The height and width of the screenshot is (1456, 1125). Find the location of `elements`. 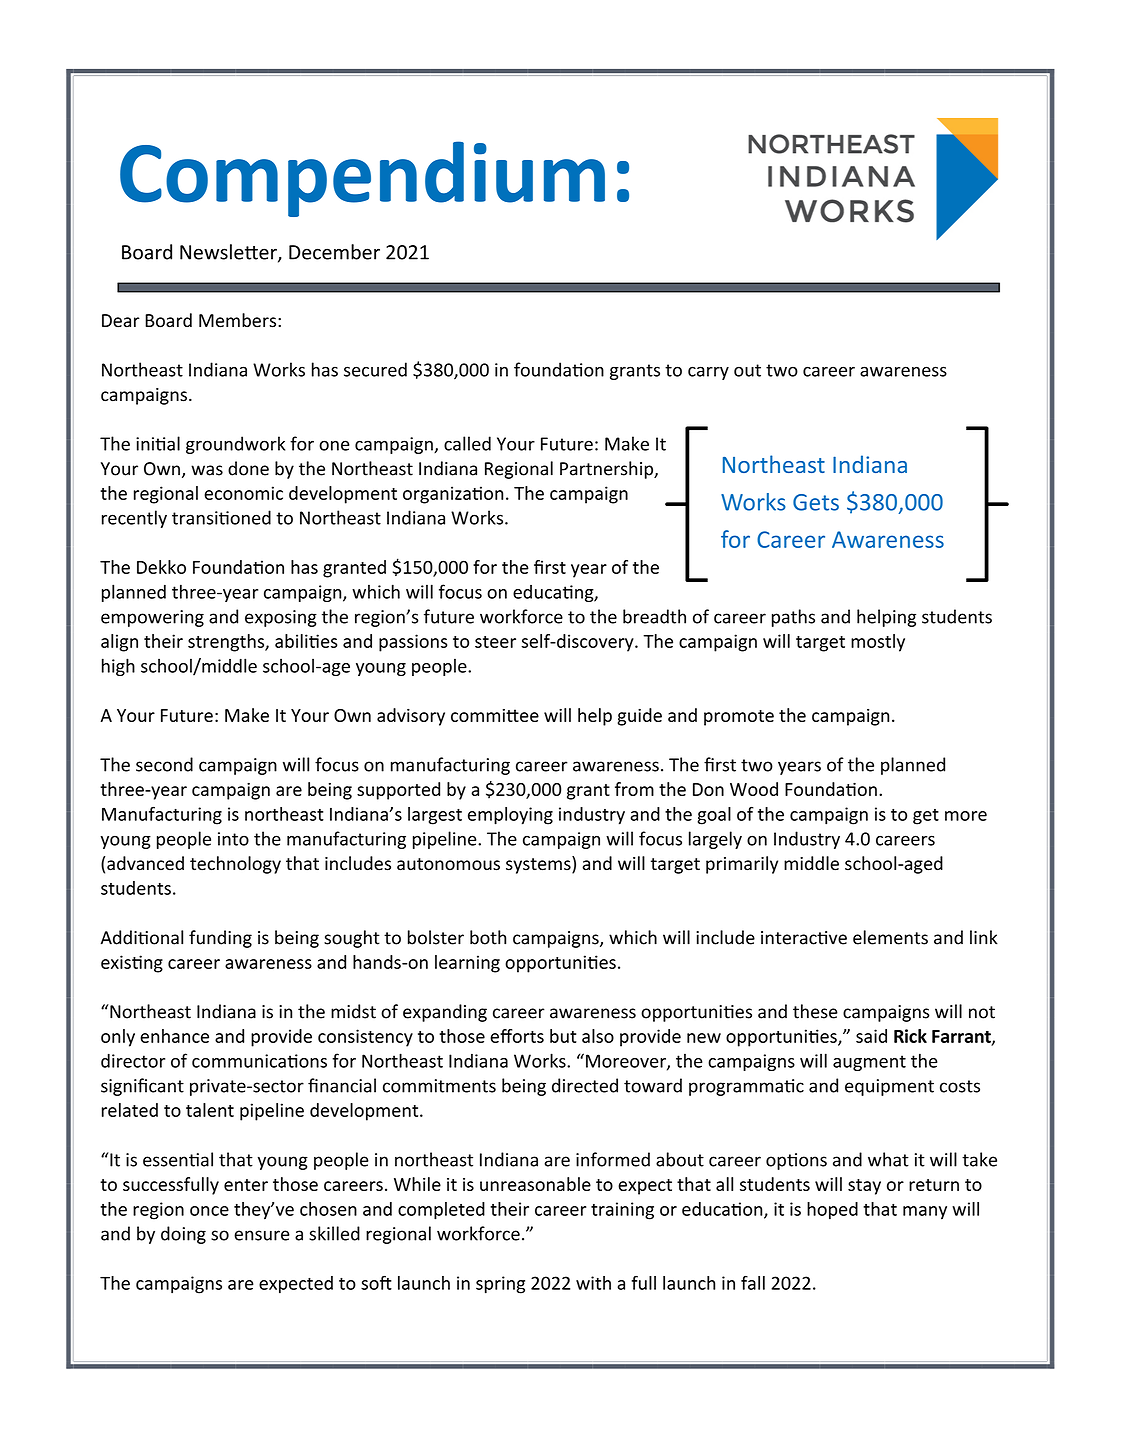

elements is located at coordinates (890, 937).
